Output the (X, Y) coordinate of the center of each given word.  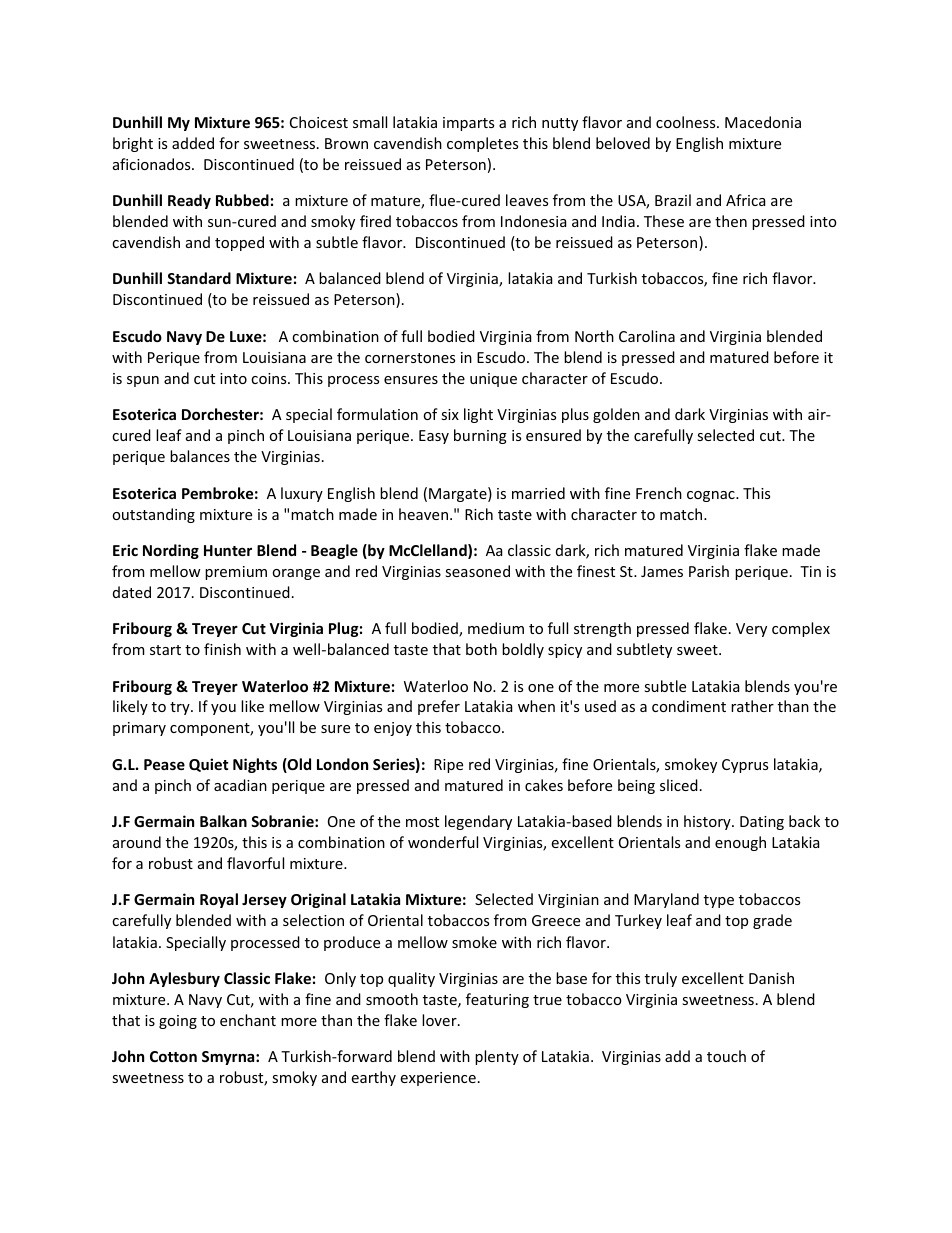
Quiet (208, 765)
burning (480, 436)
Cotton (173, 1056)
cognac (712, 496)
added (193, 143)
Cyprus (745, 766)
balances (200, 456)
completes (482, 144)
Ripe (448, 766)
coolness (687, 122)
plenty (497, 1057)
